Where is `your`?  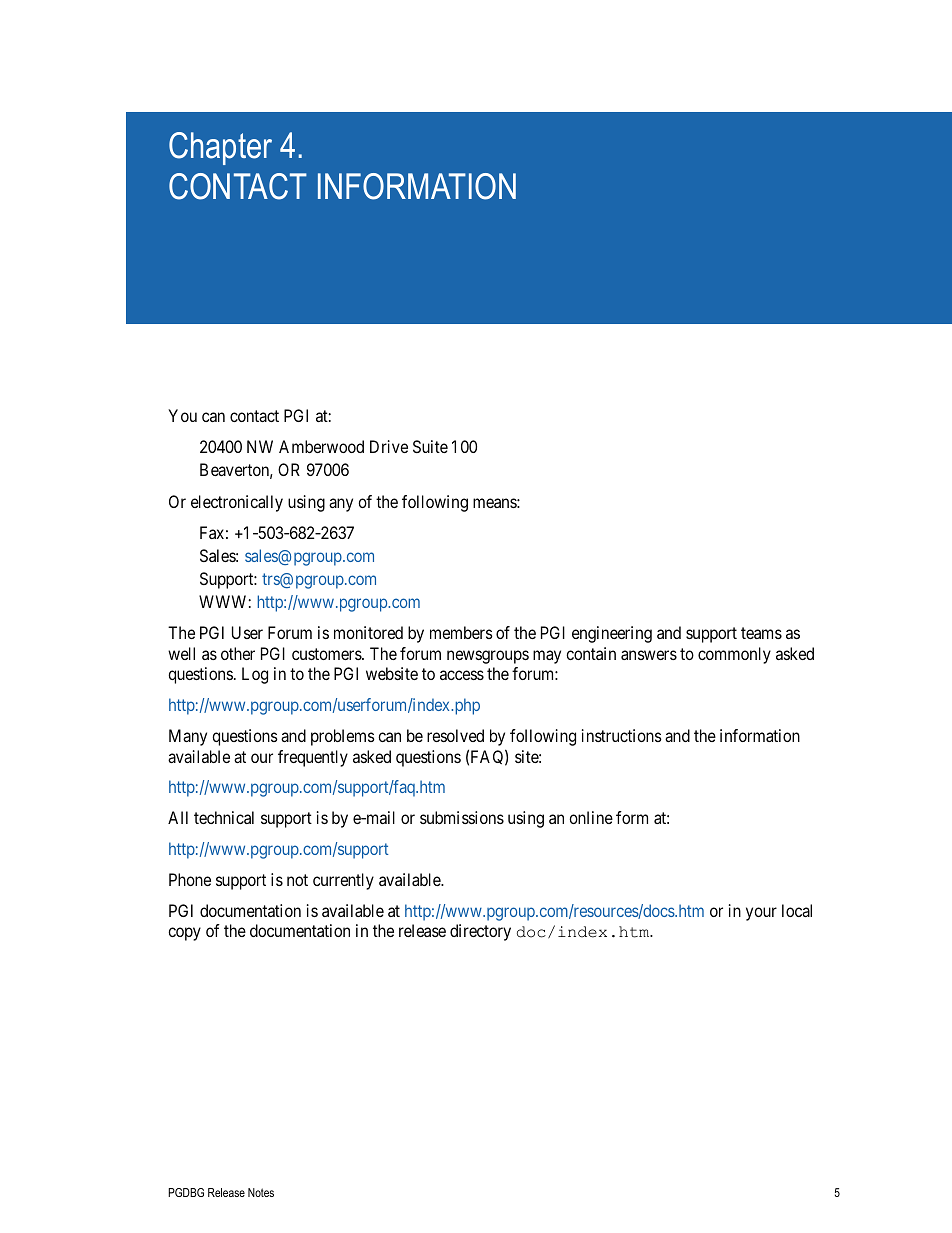 your is located at coordinates (761, 914).
